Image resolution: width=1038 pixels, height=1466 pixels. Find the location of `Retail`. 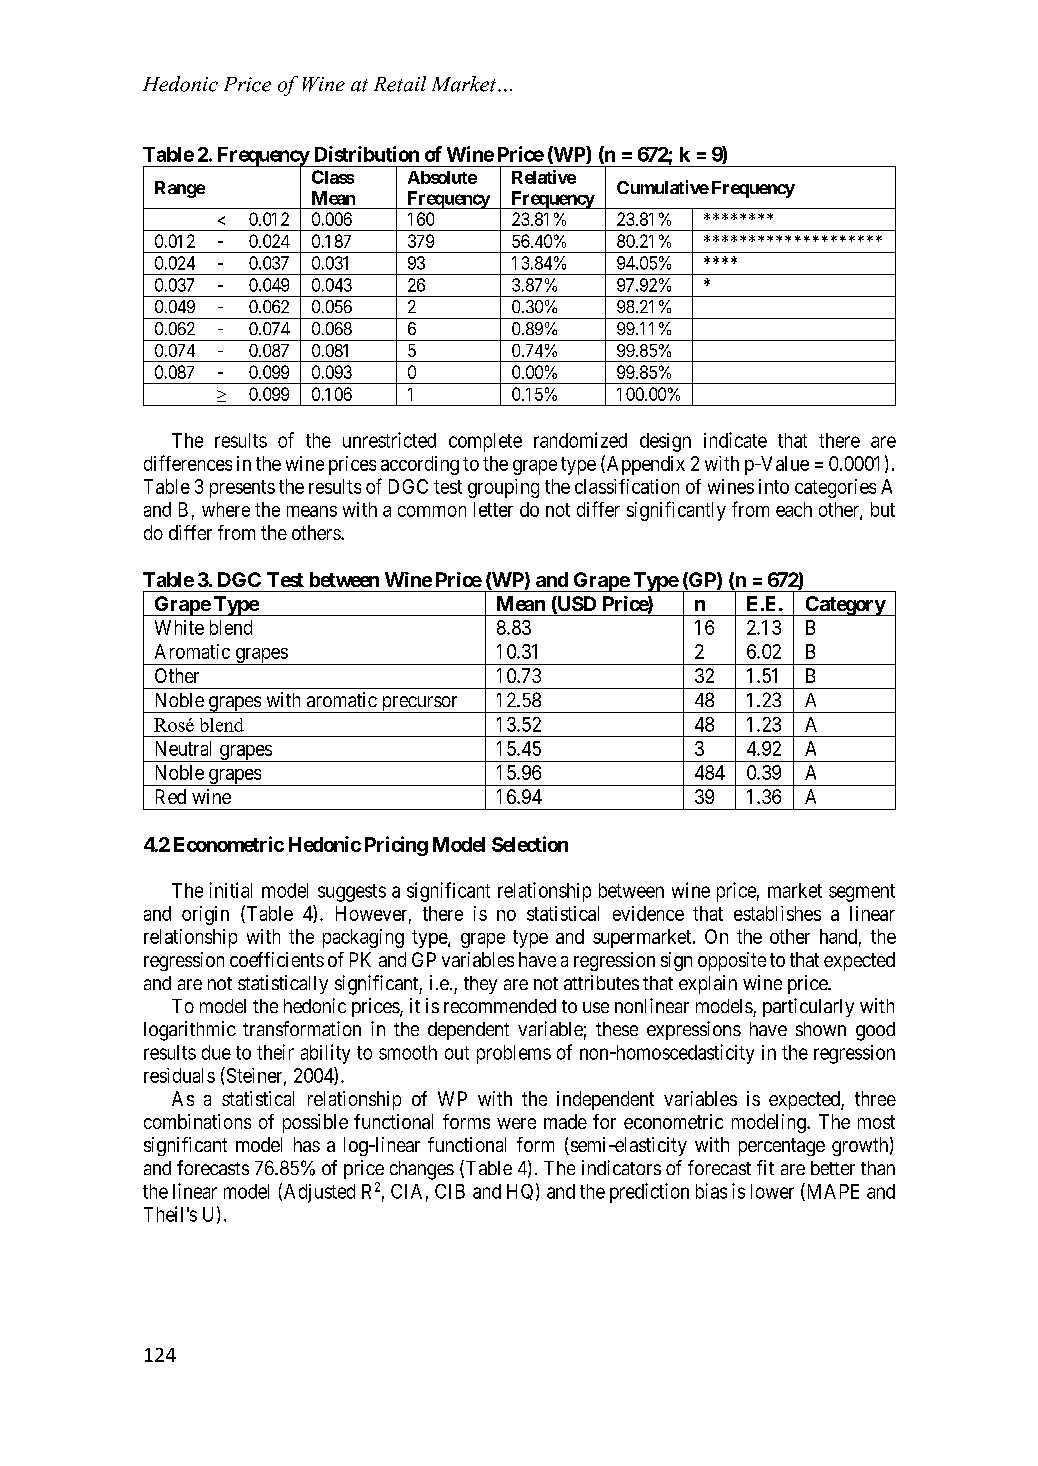

Retail is located at coordinates (400, 84).
